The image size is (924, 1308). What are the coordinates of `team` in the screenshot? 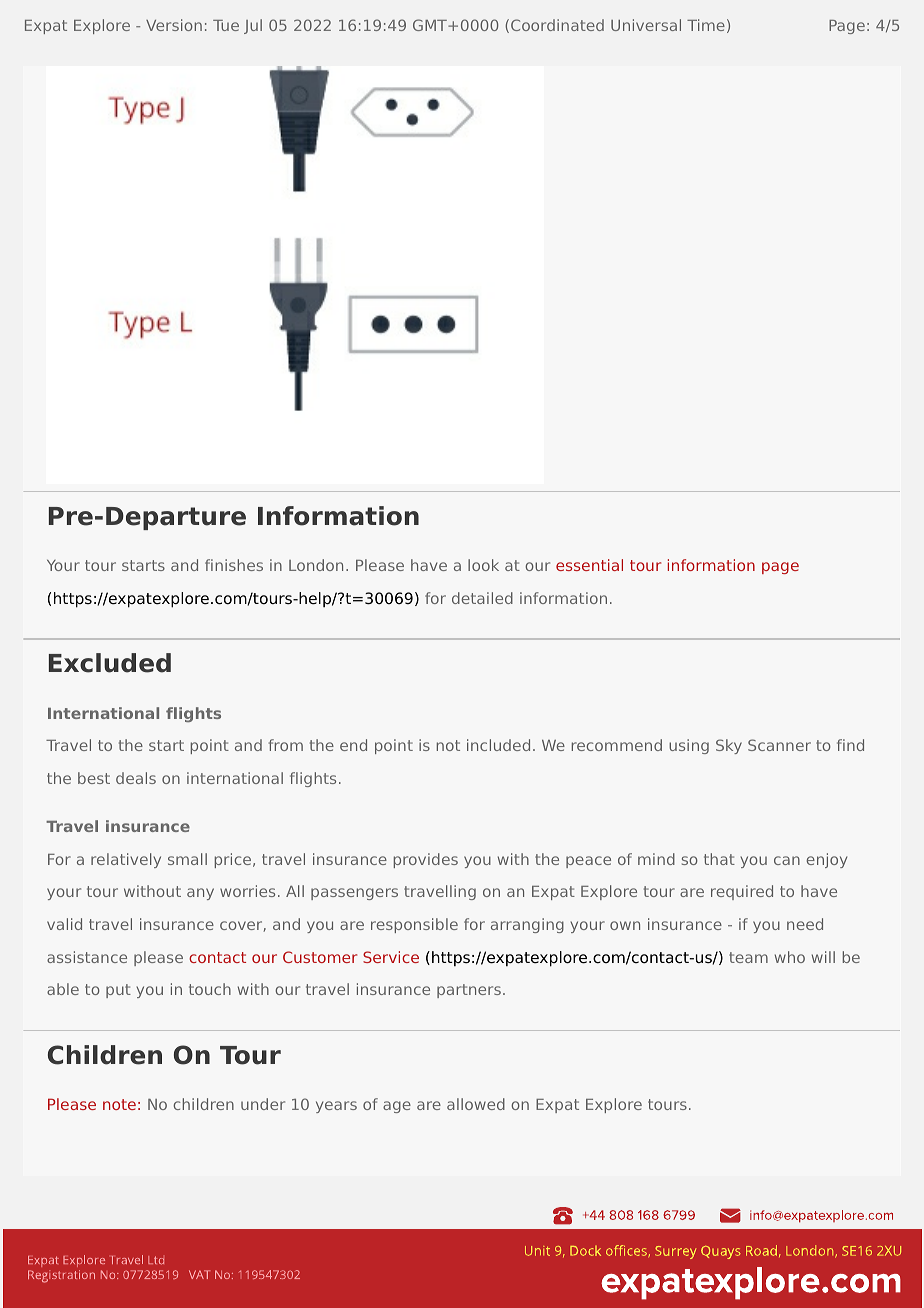 It's located at (748, 957).
